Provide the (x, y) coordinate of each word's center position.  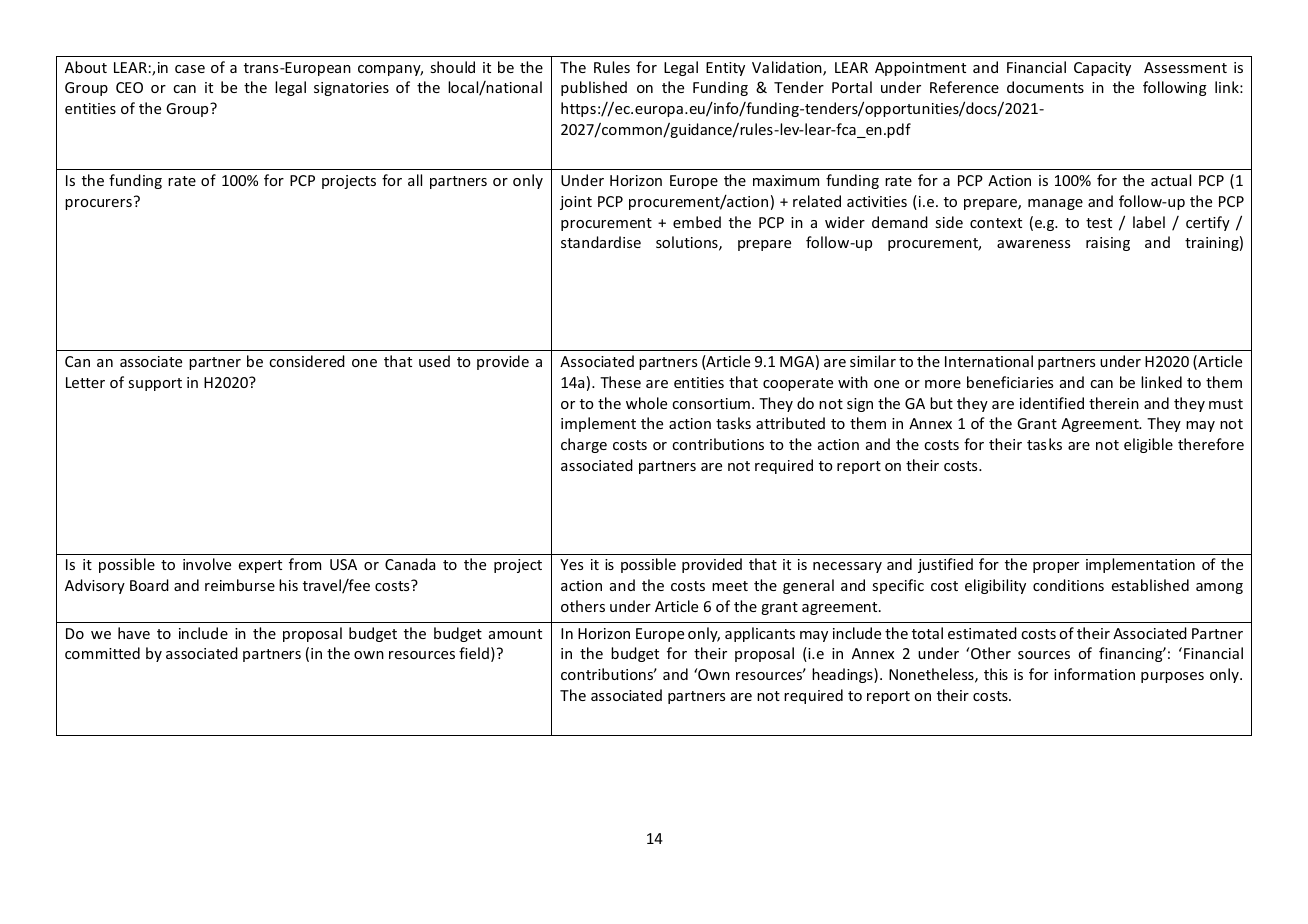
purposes (1172, 677)
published (594, 88)
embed (697, 222)
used (434, 361)
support (155, 384)
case (190, 69)
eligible (1148, 445)
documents (1045, 87)
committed (102, 653)
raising (1108, 244)
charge (584, 445)
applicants (760, 634)
